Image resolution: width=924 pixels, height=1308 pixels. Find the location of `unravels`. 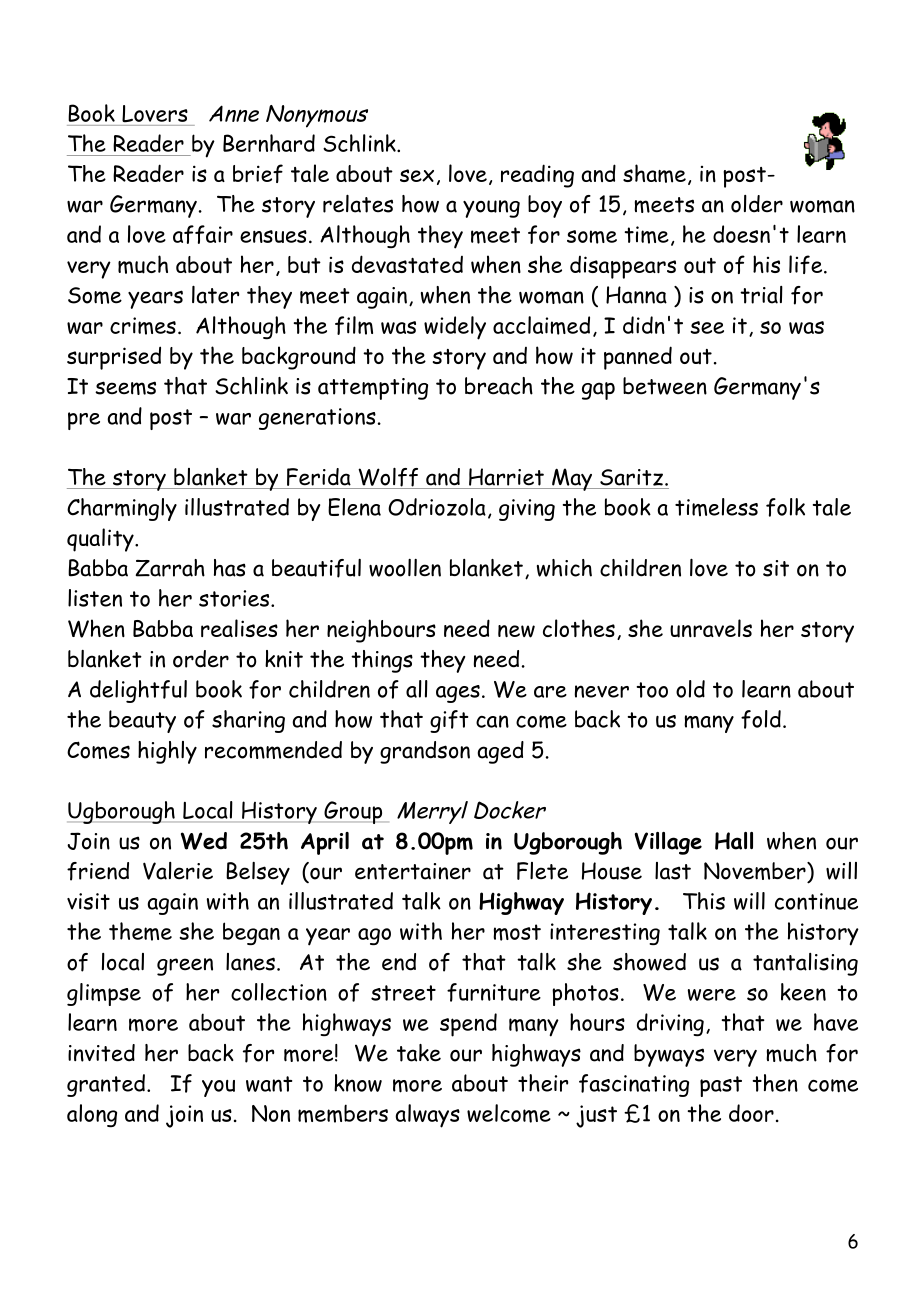

unravels is located at coordinates (711, 628).
